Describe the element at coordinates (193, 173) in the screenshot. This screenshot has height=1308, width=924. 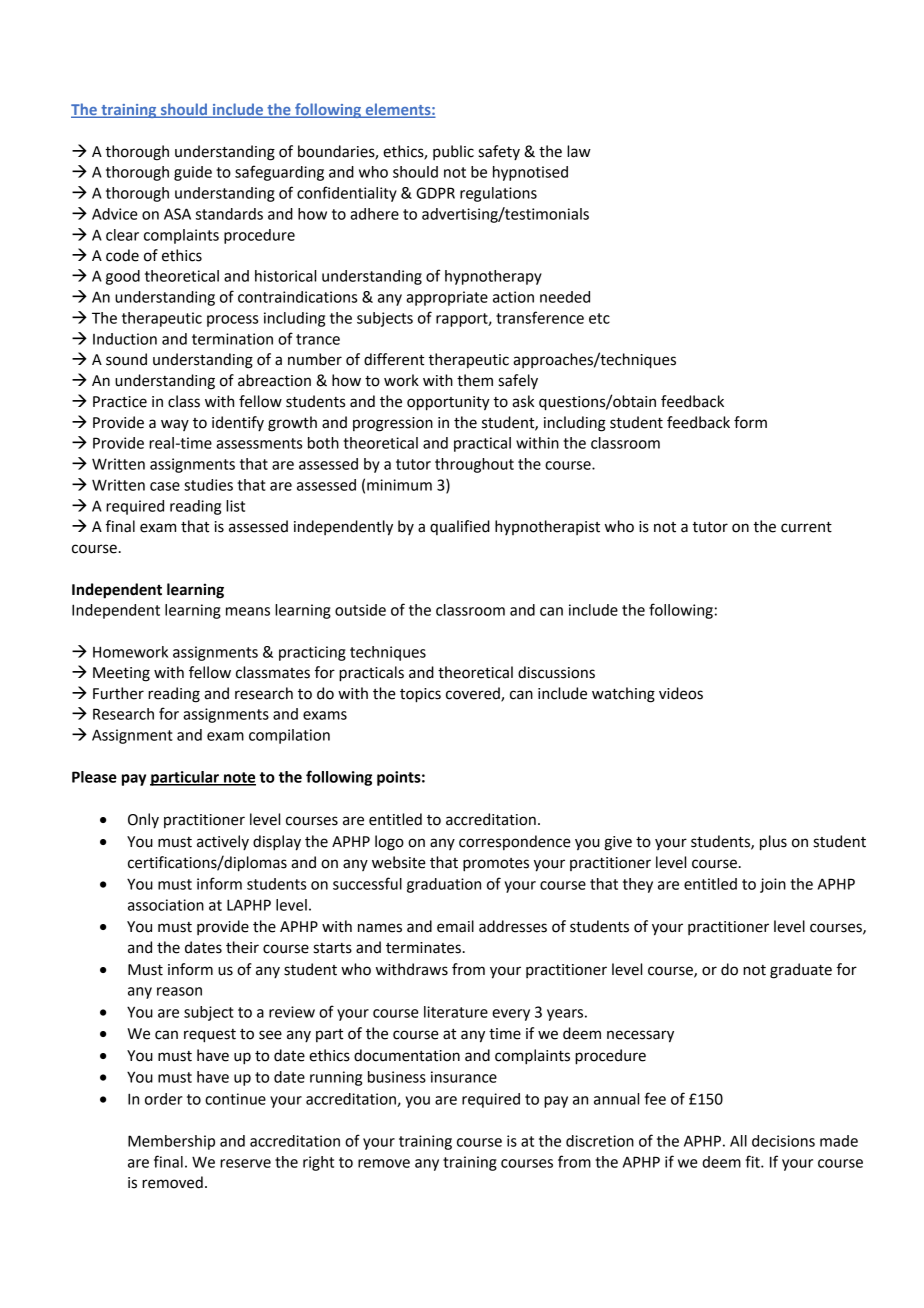
I see `guide` at that location.
